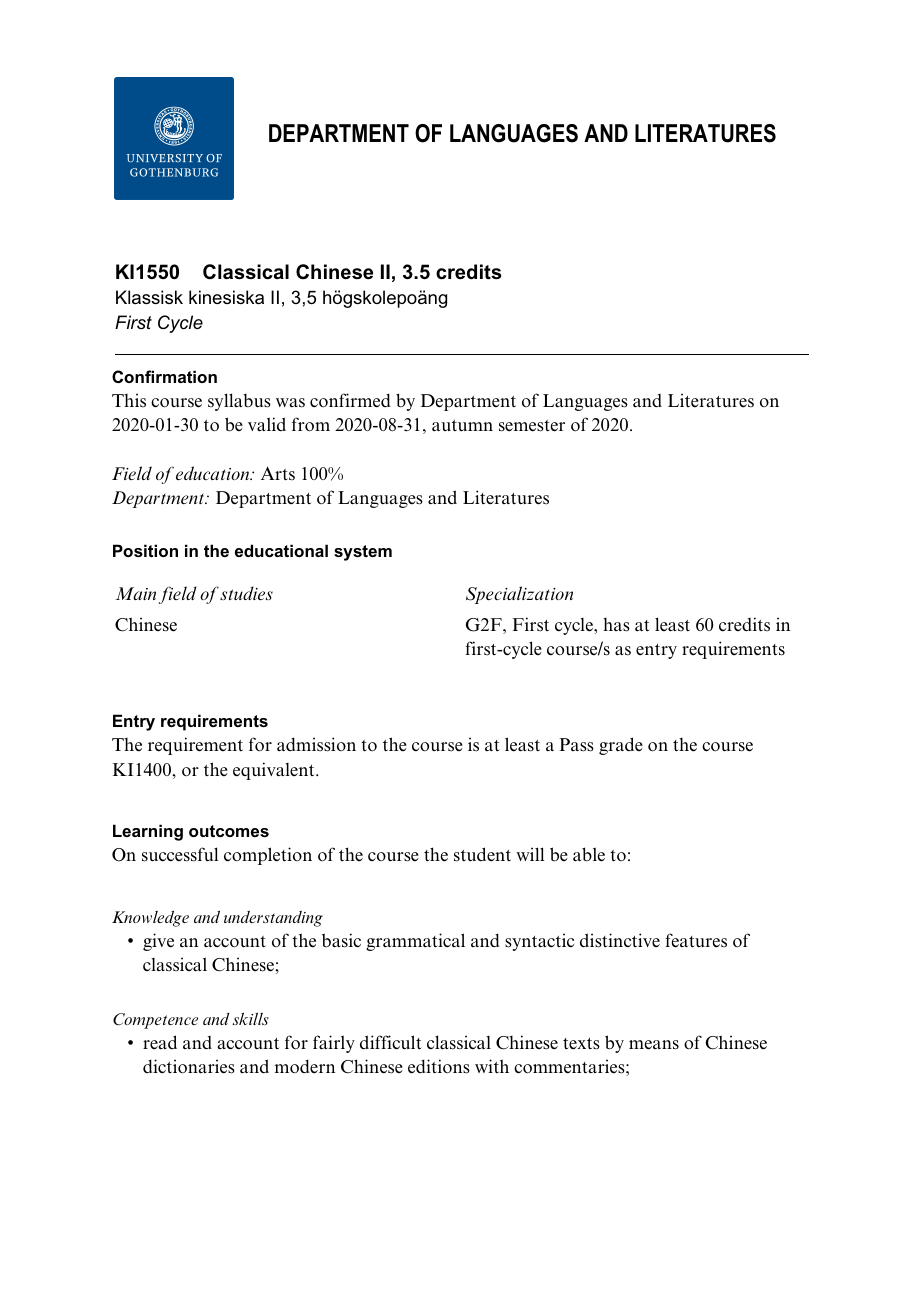  I want to click on means, so click(654, 1045).
